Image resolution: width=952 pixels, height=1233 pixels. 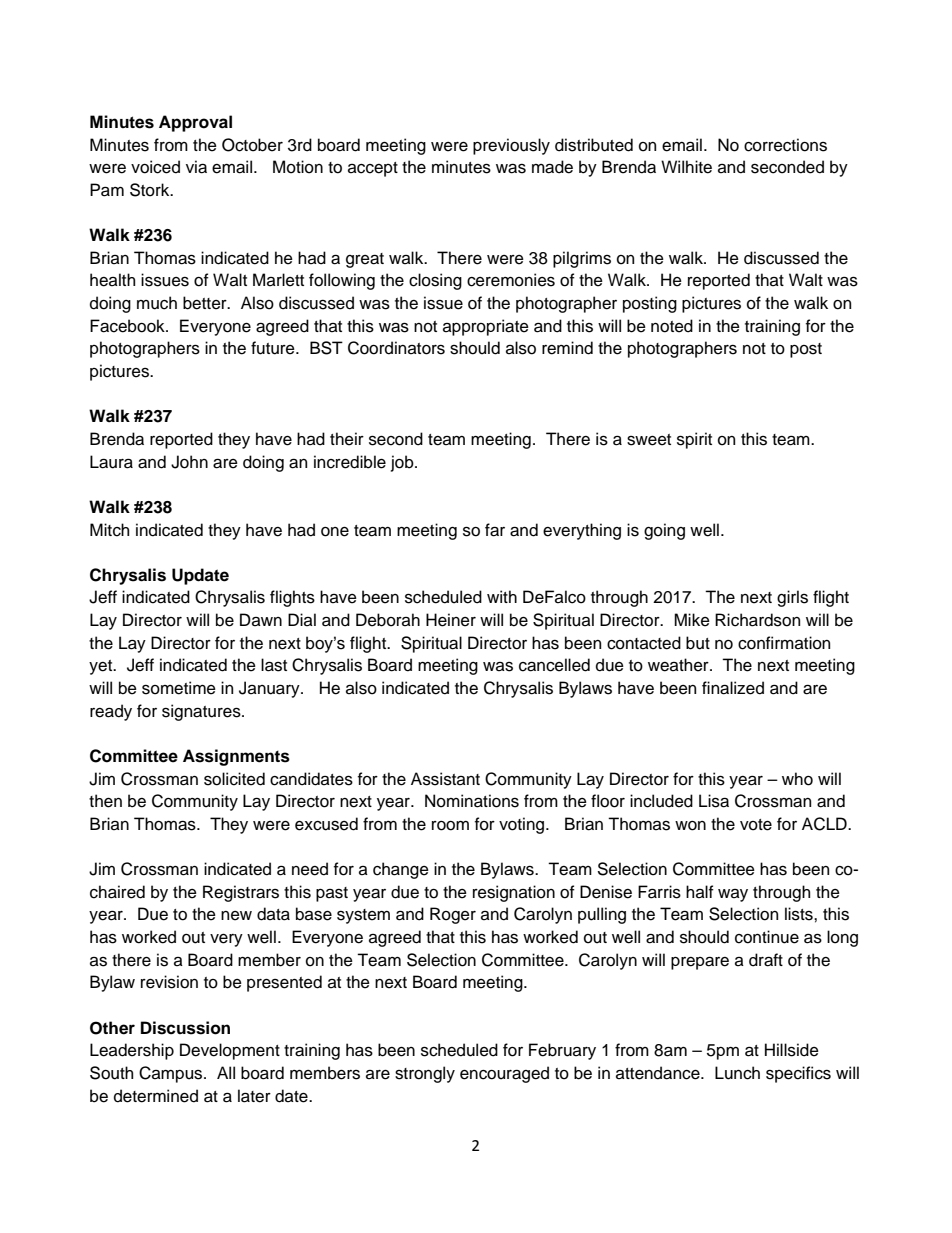 I want to click on Registrars, so click(x=241, y=893).
